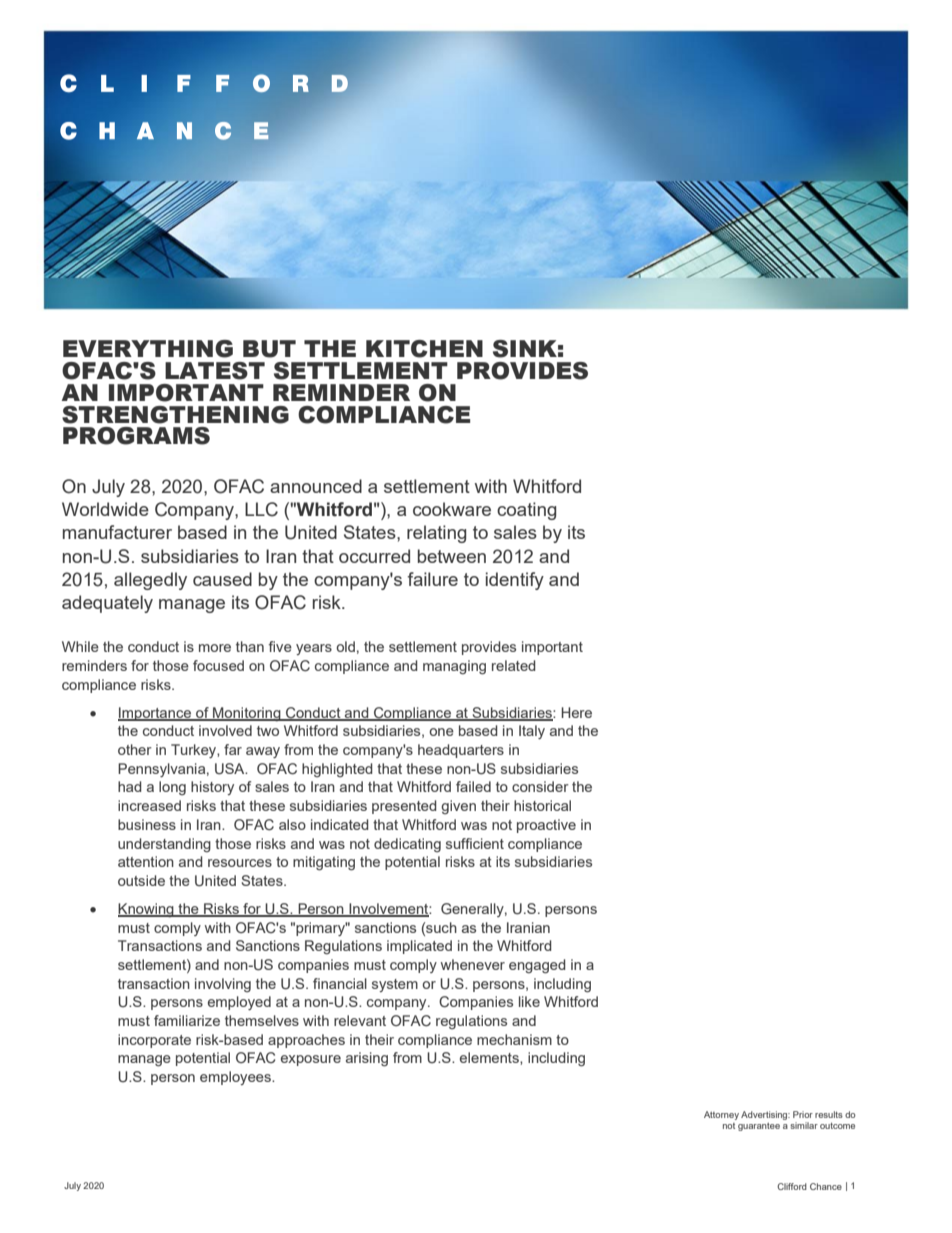  Describe the element at coordinates (215, 371) in the screenshot. I see `LATEST` at that location.
